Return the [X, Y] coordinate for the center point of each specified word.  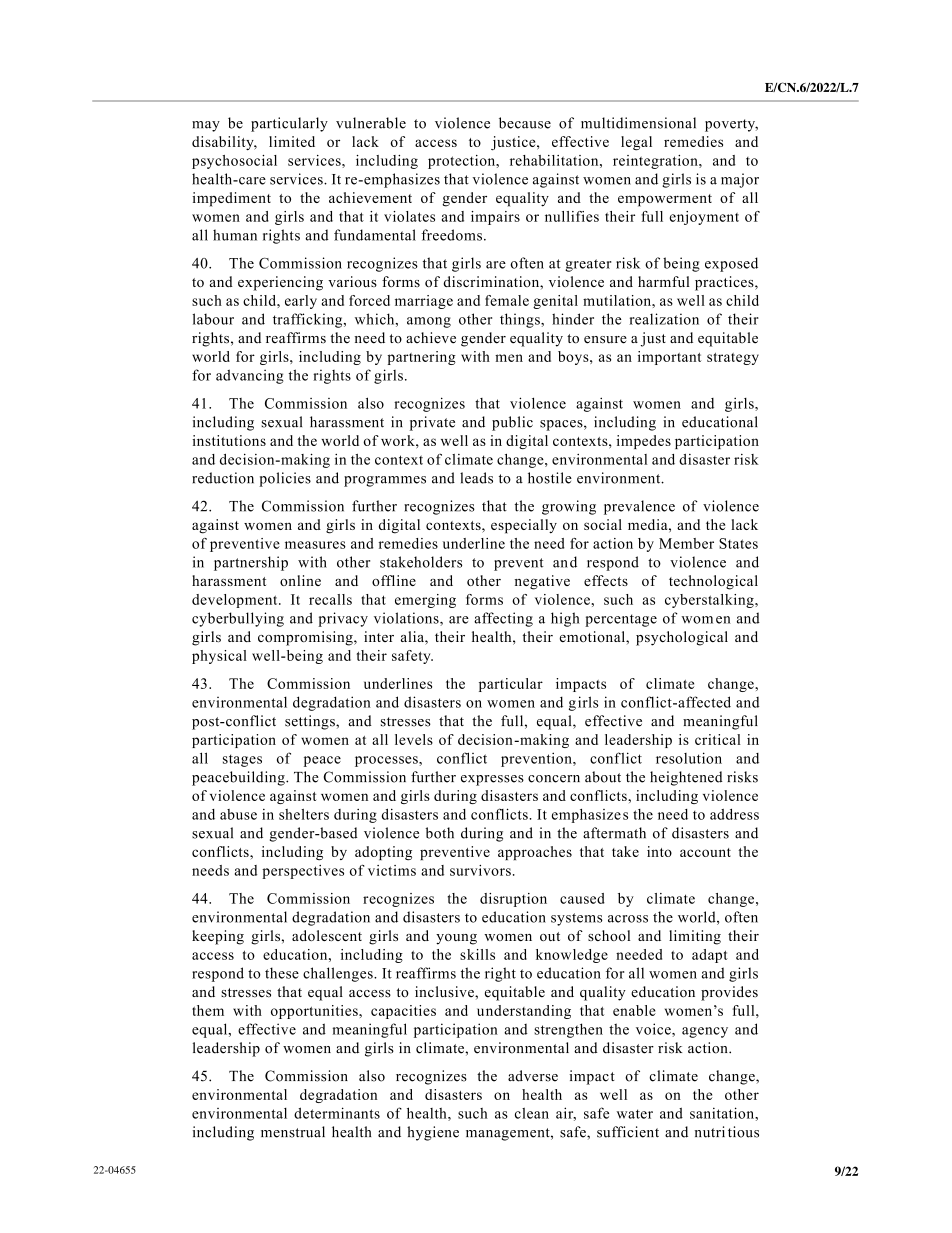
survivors [480, 870]
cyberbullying [238, 619]
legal [636, 143]
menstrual [293, 1132]
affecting [503, 619]
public [512, 423]
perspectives [303, 872]
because [525, 123]
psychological [682, 638]
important [669, 358]
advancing [249, 376]
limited [292, 141]
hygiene [433, 1133]
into [659, 851]
